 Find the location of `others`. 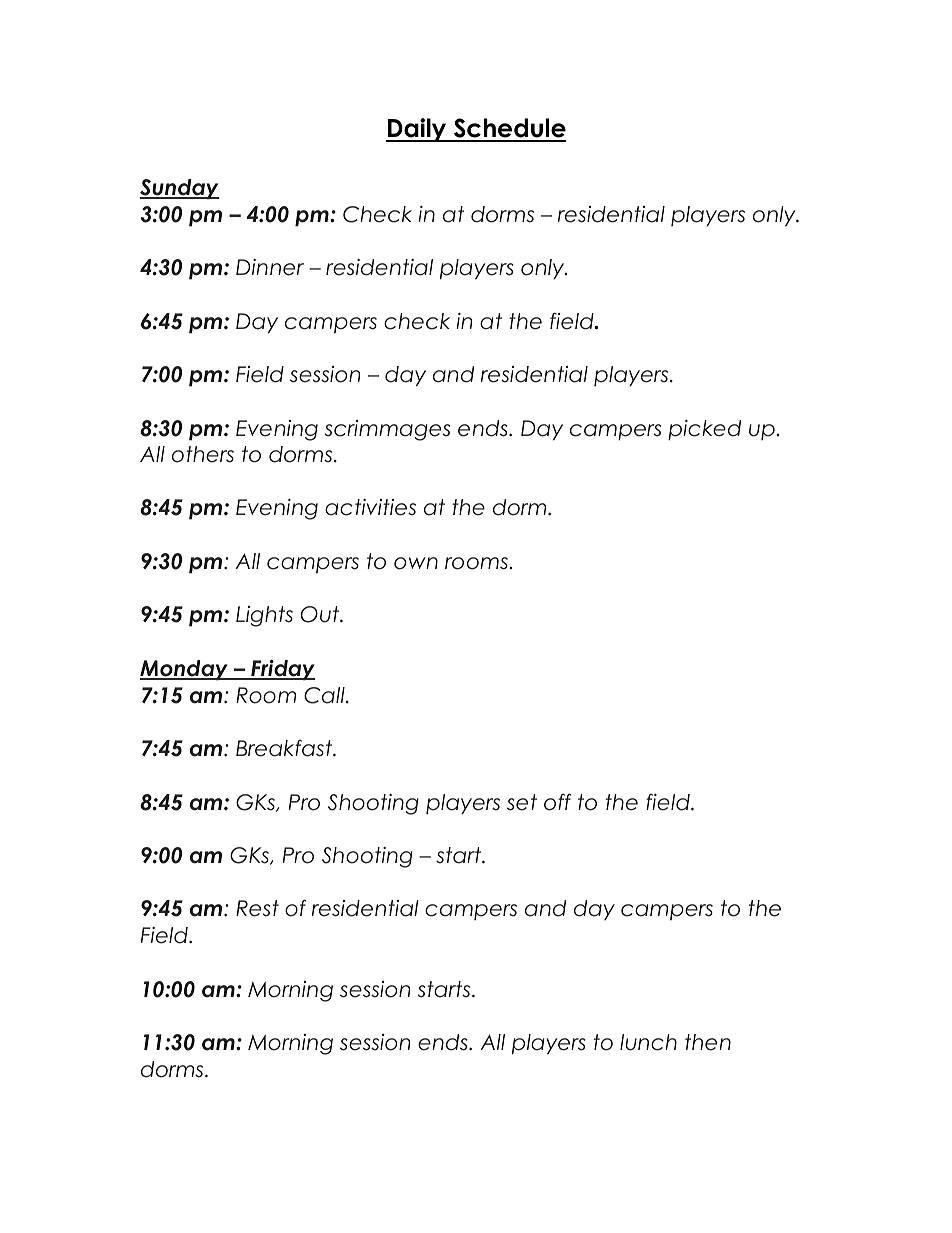

others is located at coordinates (203, 454).
